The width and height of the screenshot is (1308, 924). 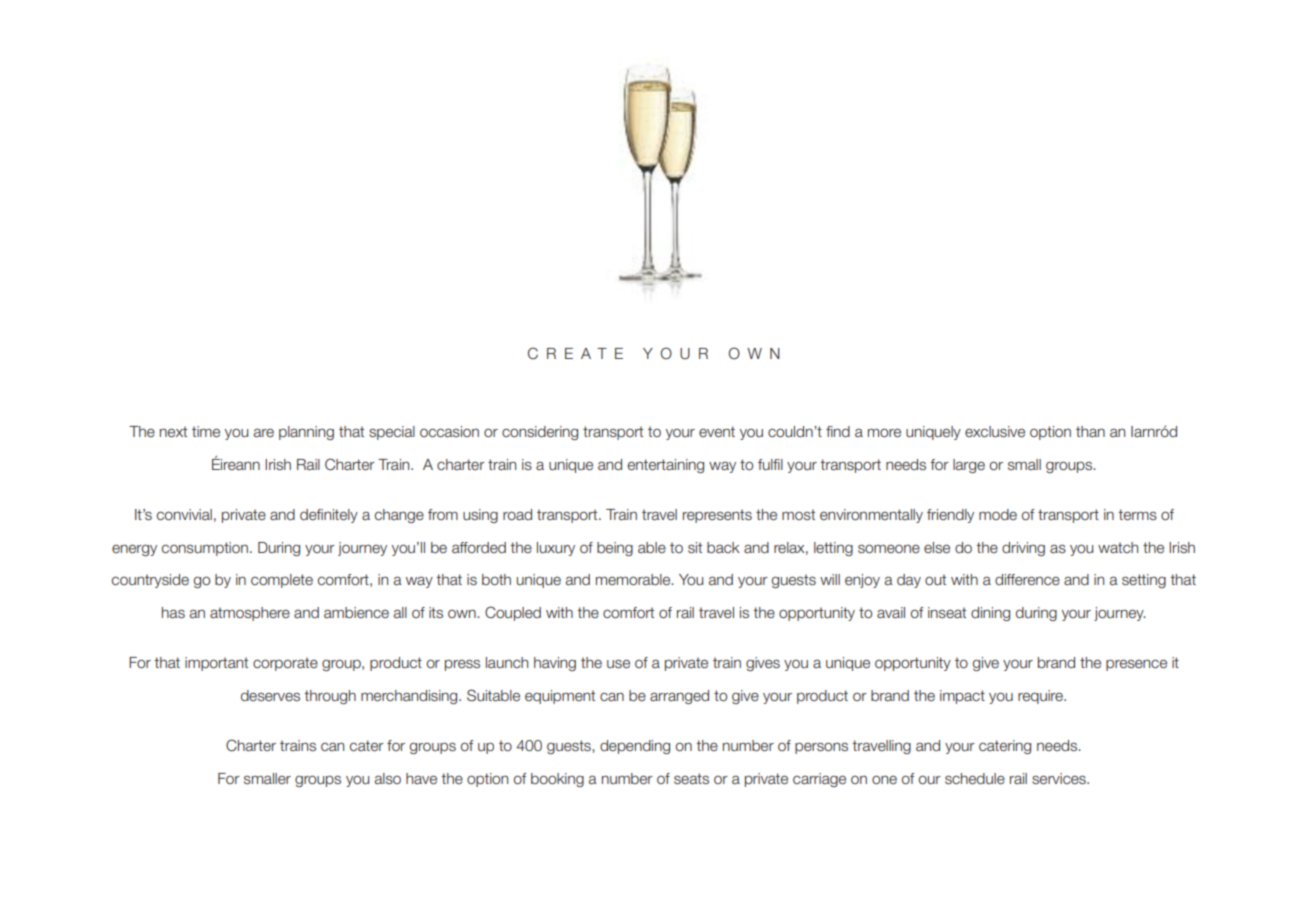 What do you see at coordinates (615, 549) in the screenshot?
I see `being` at bounding box center [615, 549].
